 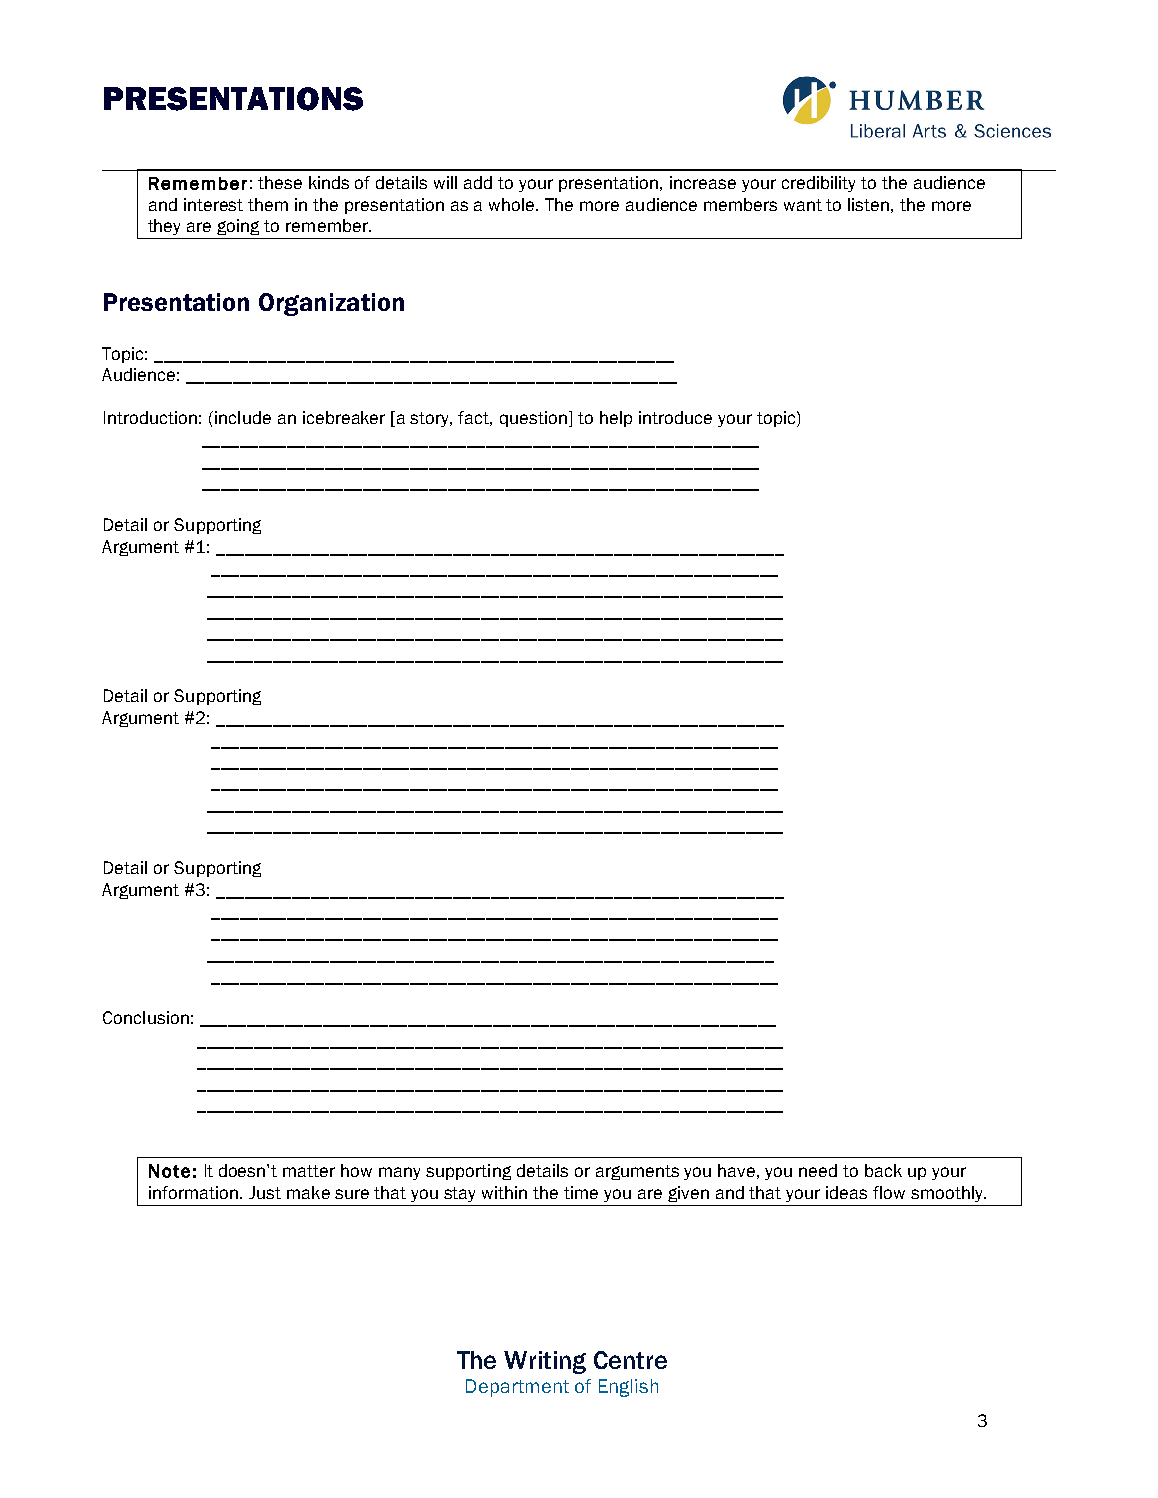 I want to click on Writing, so click(x=545, y=1362).
